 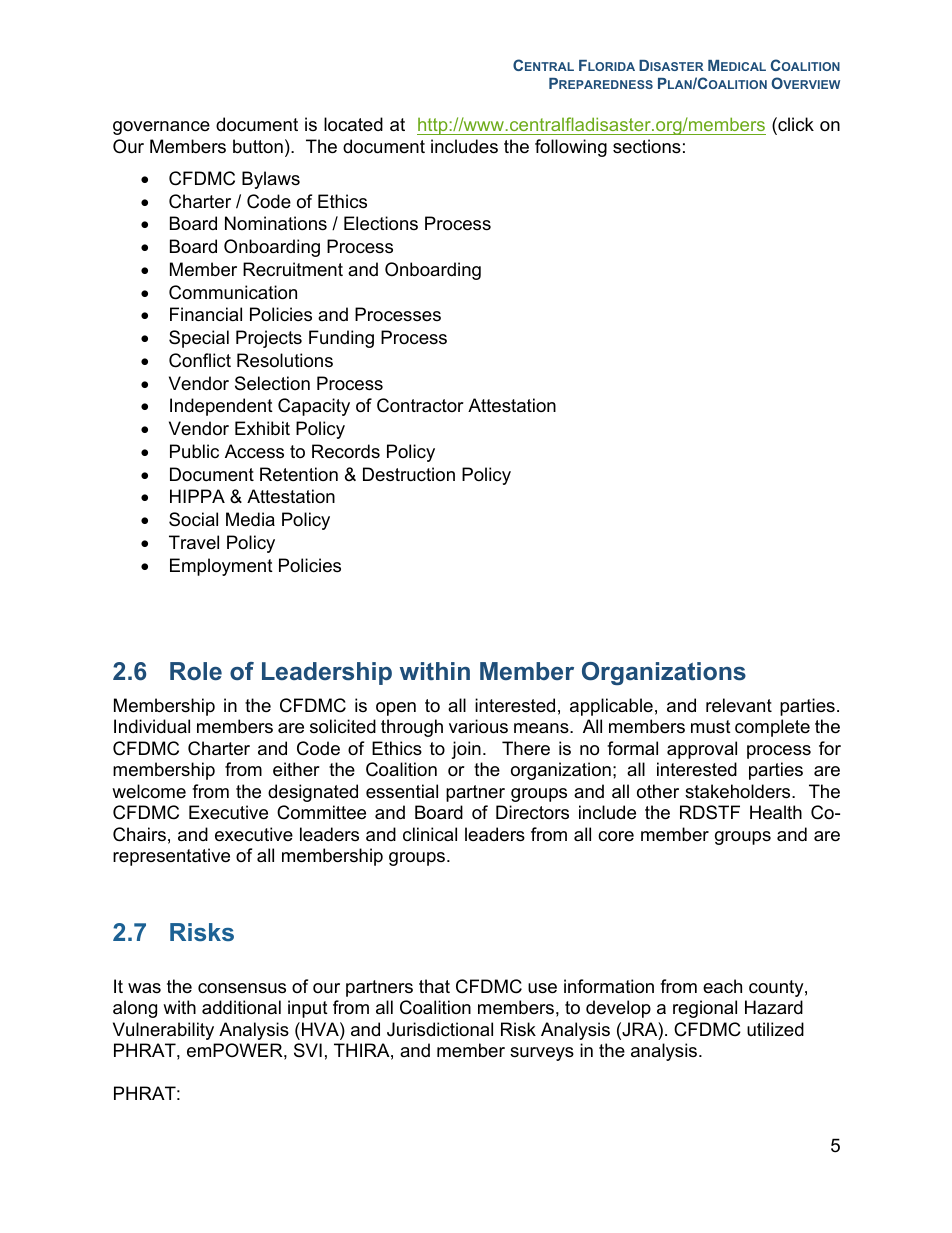 What do you see at coordinates (409, 474) in the screenshot?
I see `Destruction` at bounding box center [409, 474].
